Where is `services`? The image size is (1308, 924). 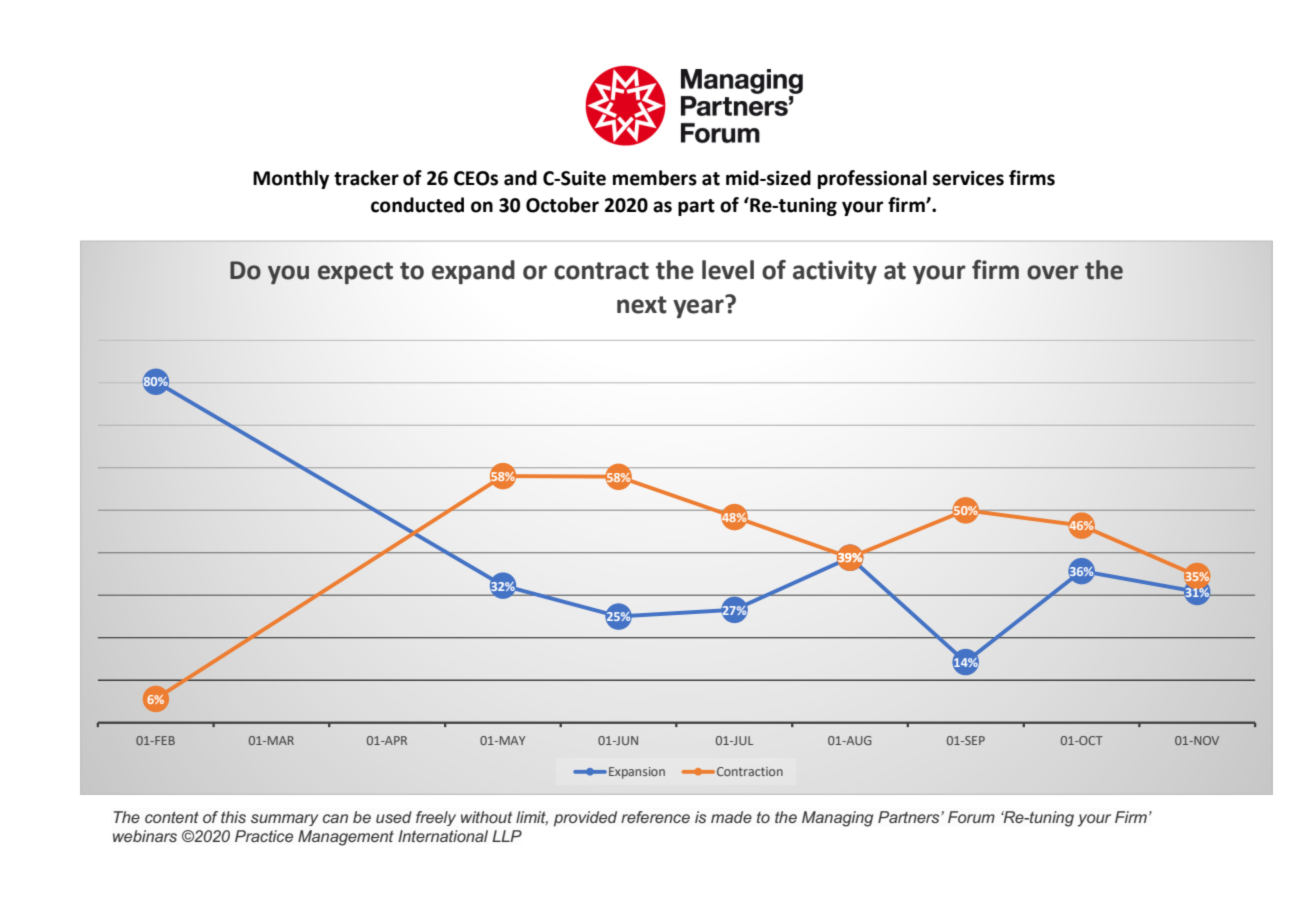
services is located at coordinates (968, 178).
